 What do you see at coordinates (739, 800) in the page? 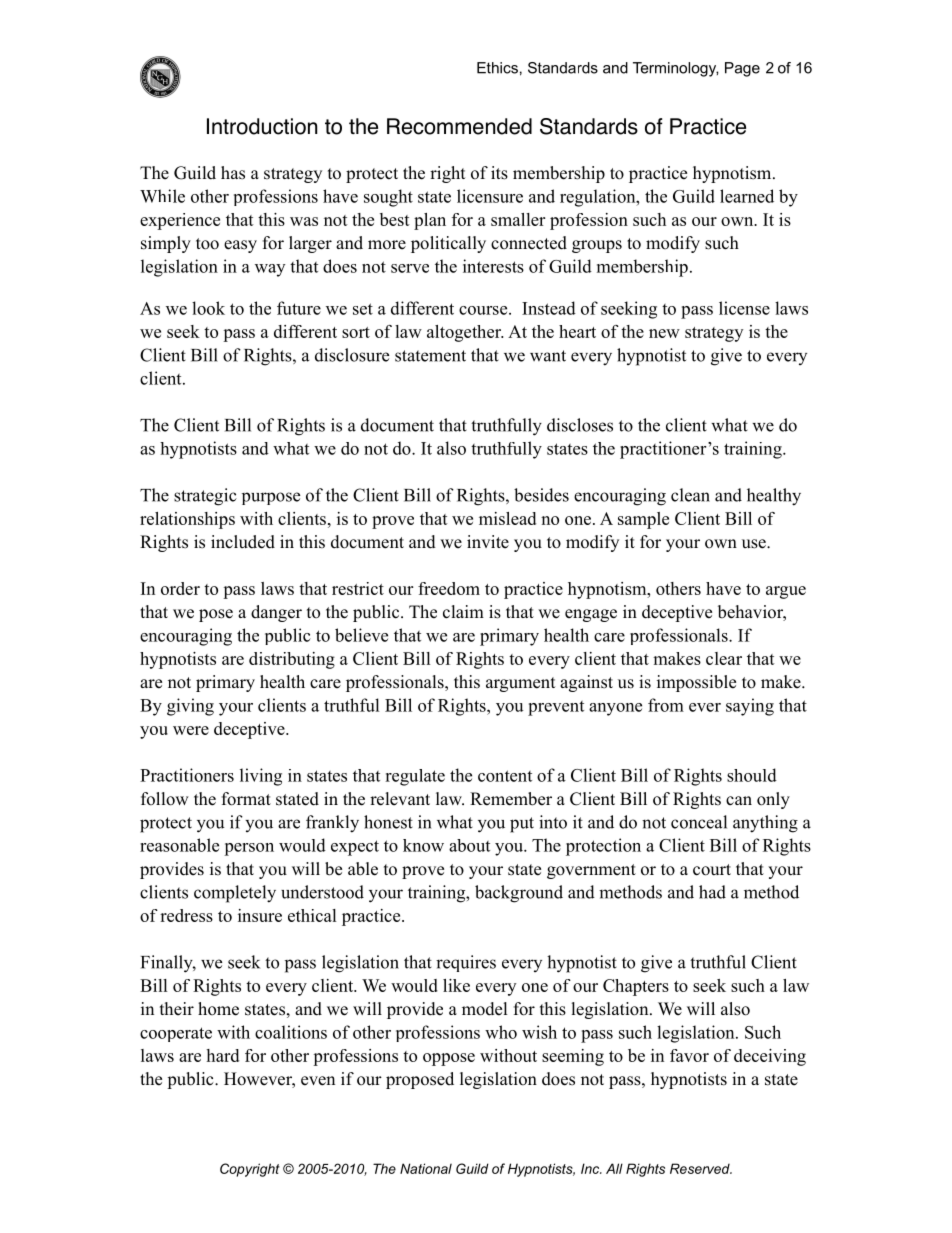
I see `can` at bounding box center [739, 800].
